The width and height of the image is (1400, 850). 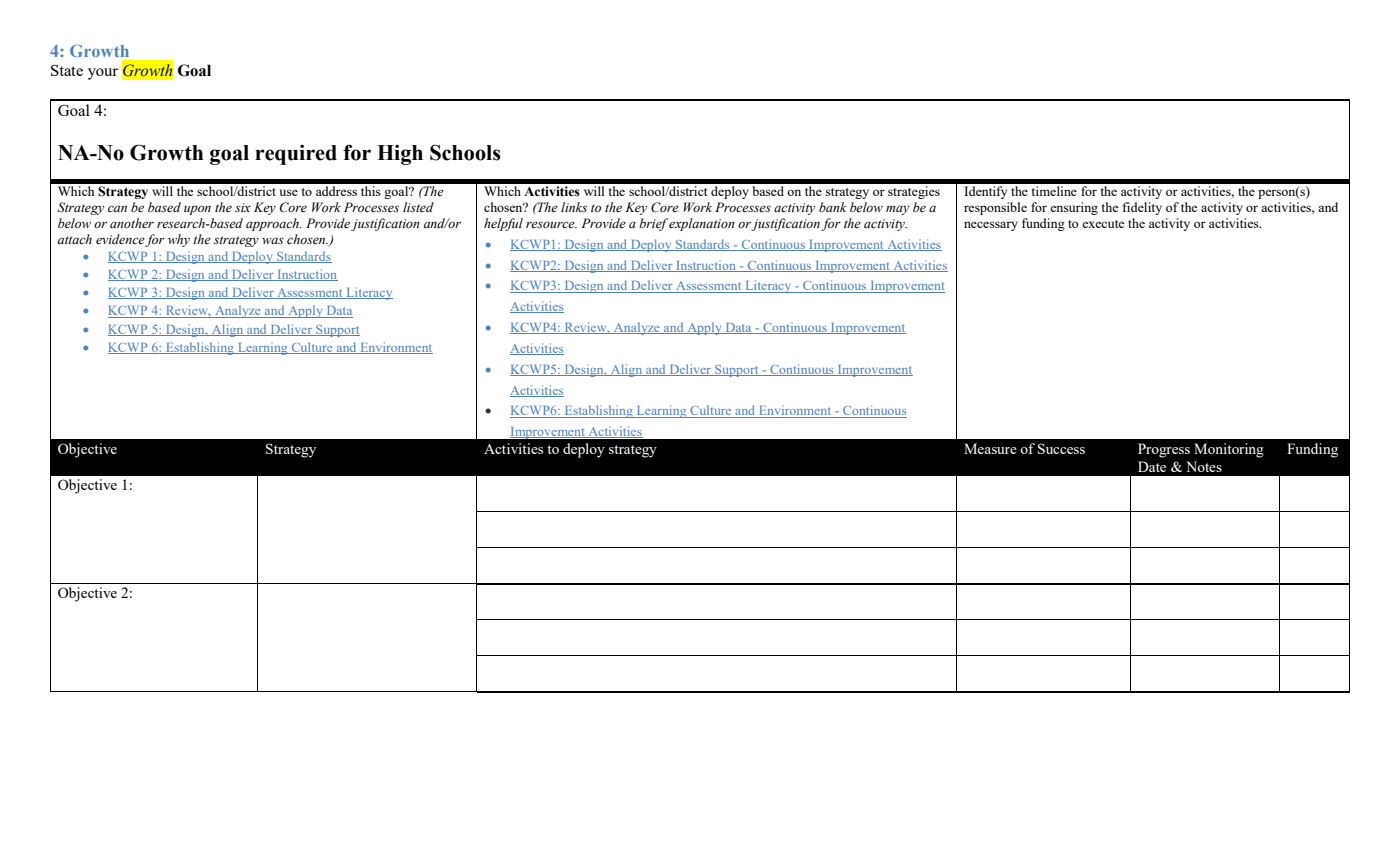 I want to click on Date, so click(x=1152, y=466).
